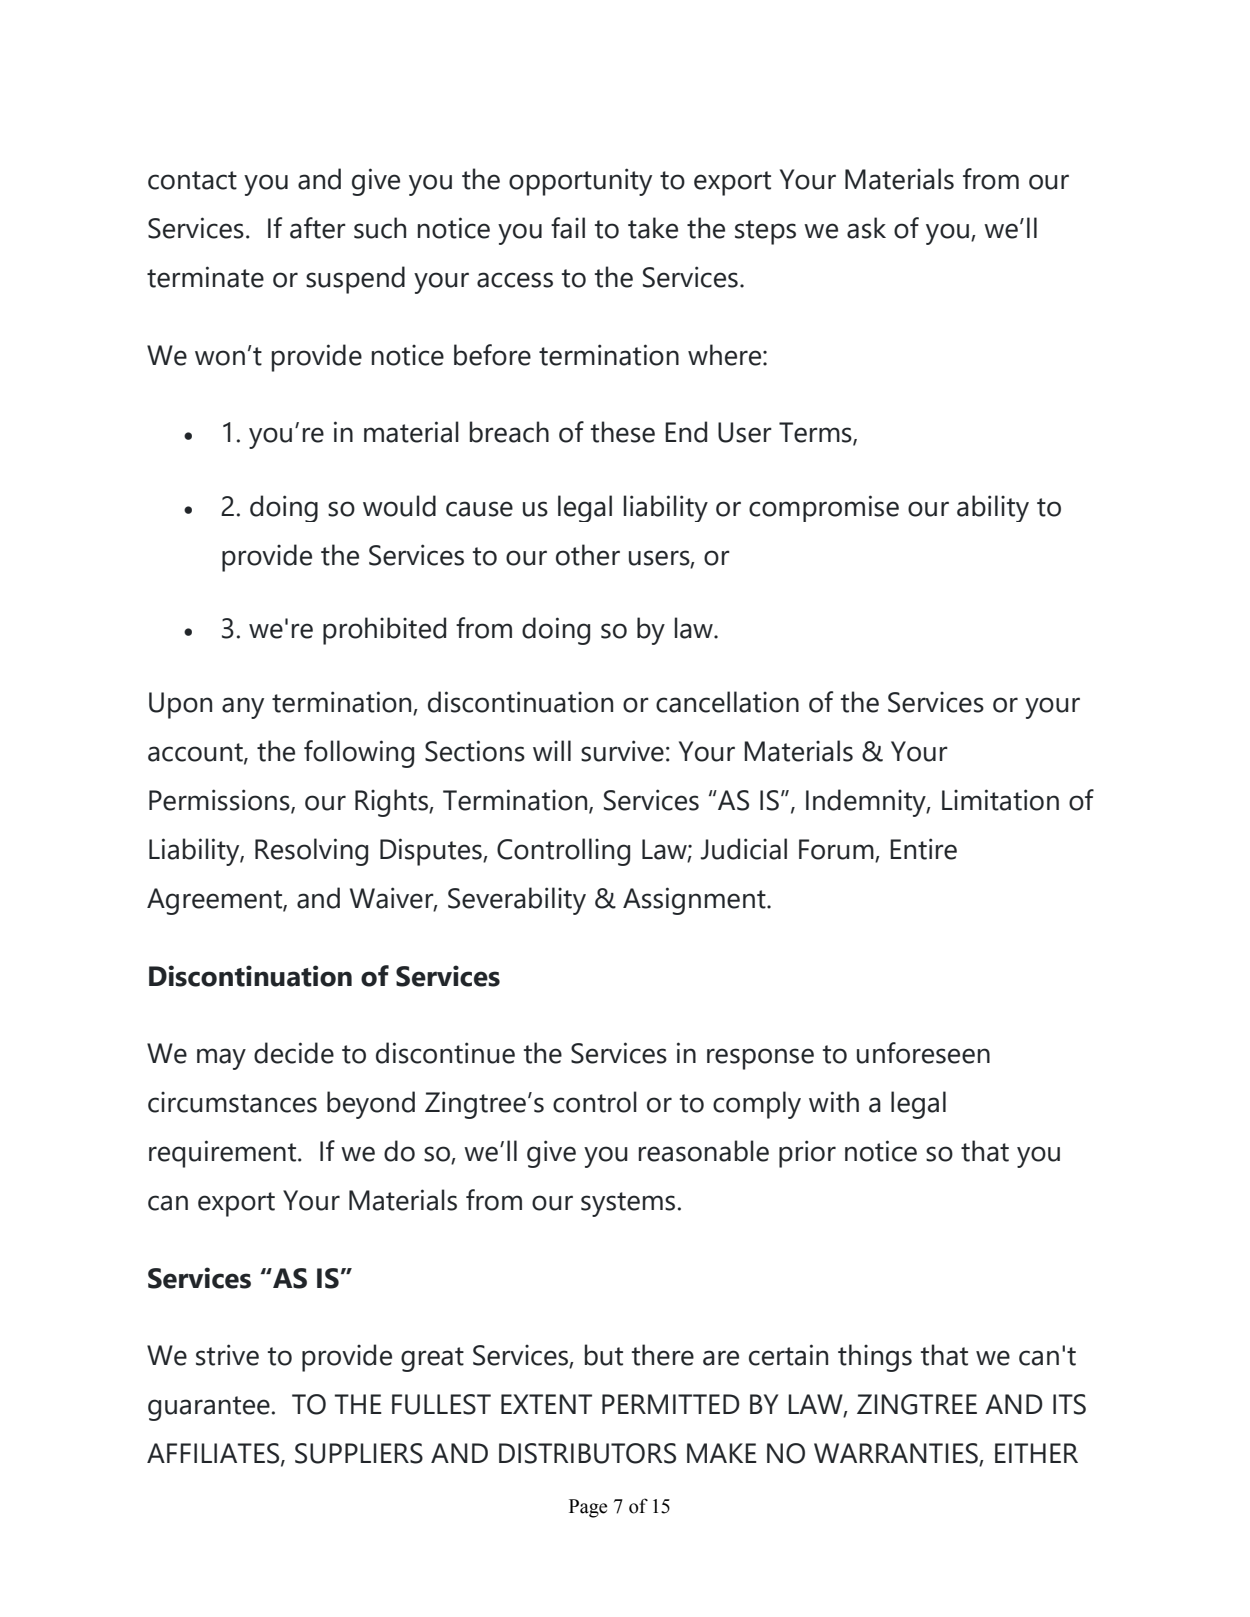 This image has height=1617, width=1250. I want to click on compromise, so click(824, 508).
